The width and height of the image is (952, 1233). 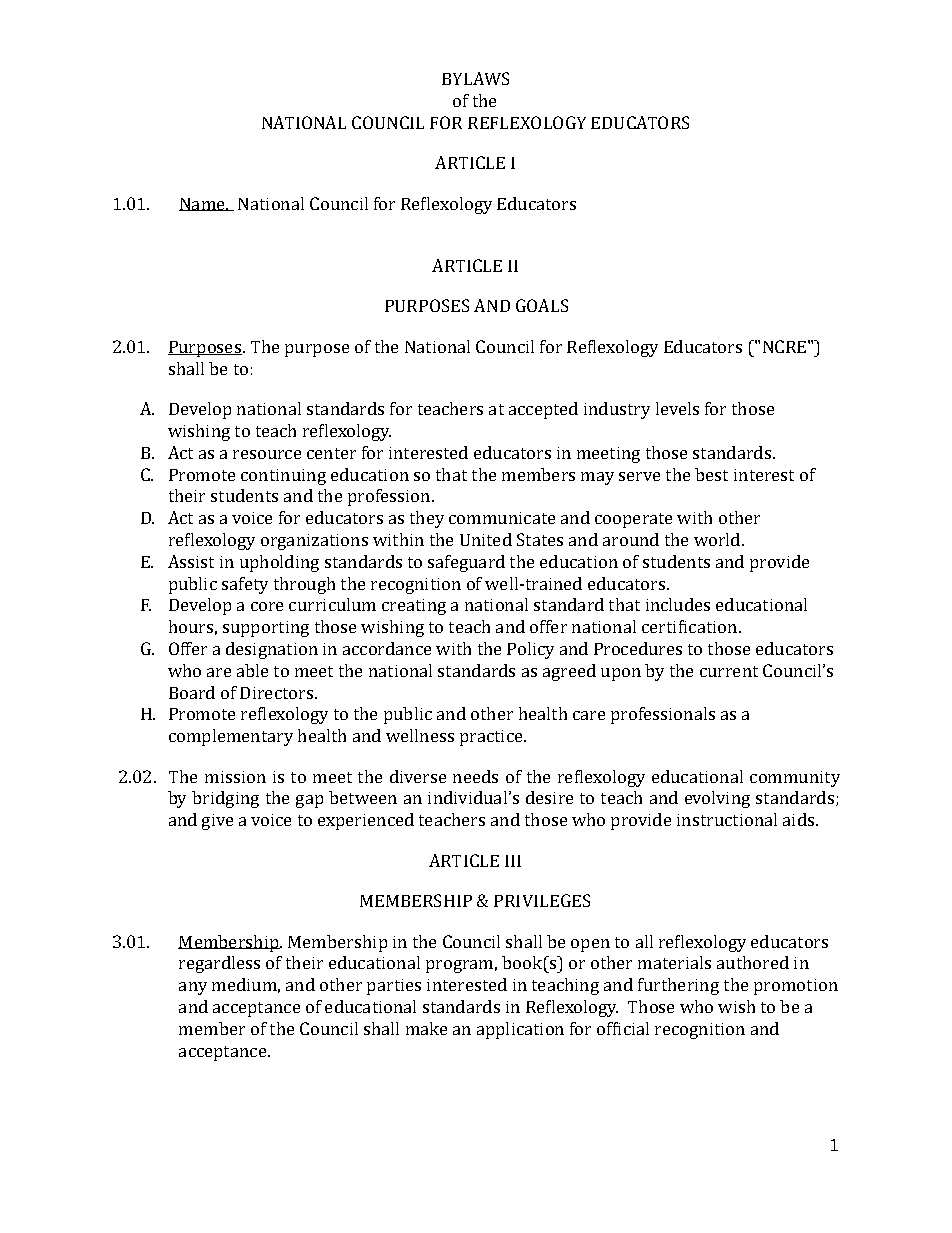 I want to click on mission, so click(x=235, y=777).
